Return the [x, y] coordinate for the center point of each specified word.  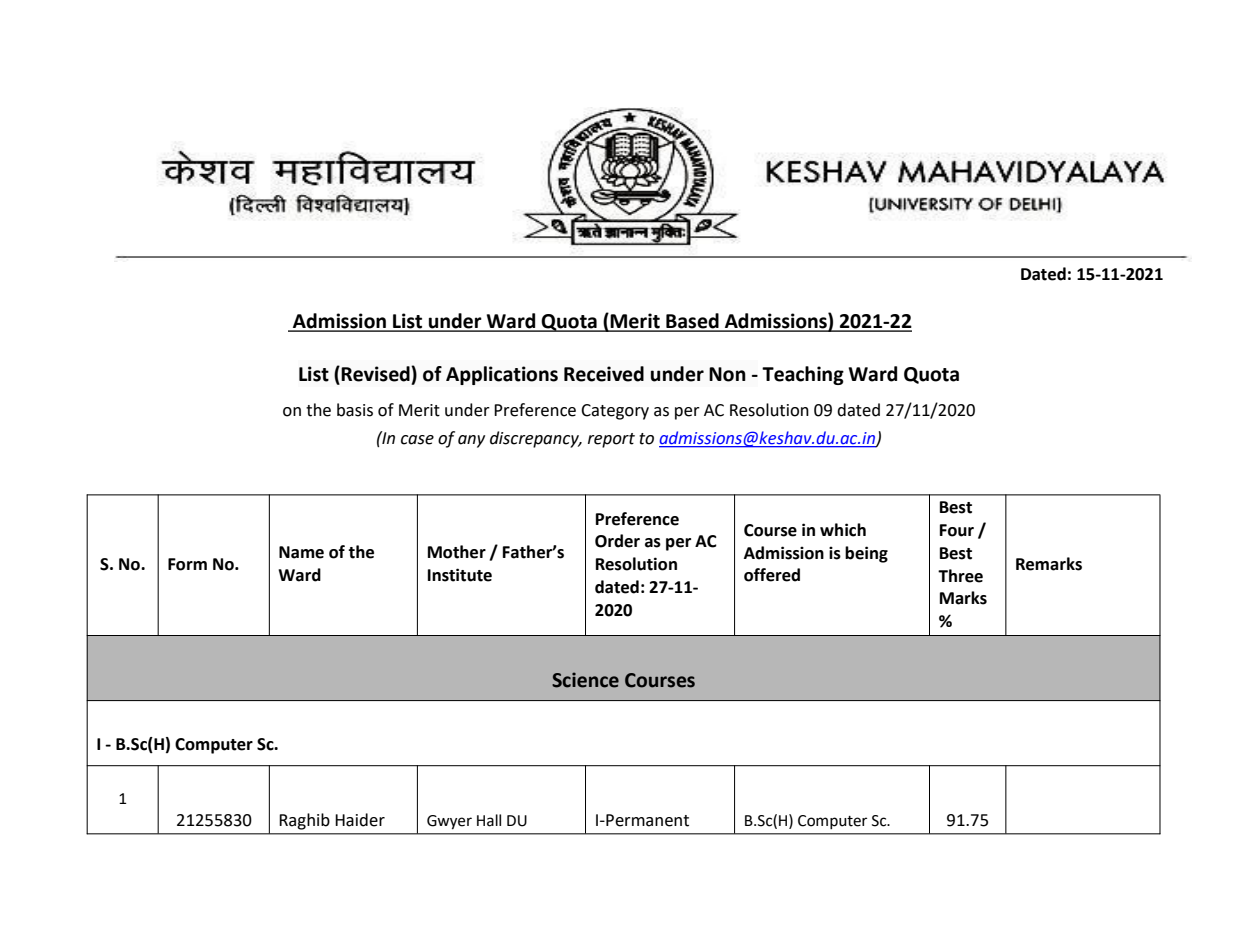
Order [617, 541]
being [866, 554]
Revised [376, 374]
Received [604, 374]
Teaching [803, 375]
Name [301, 552]
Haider [360, 820]
